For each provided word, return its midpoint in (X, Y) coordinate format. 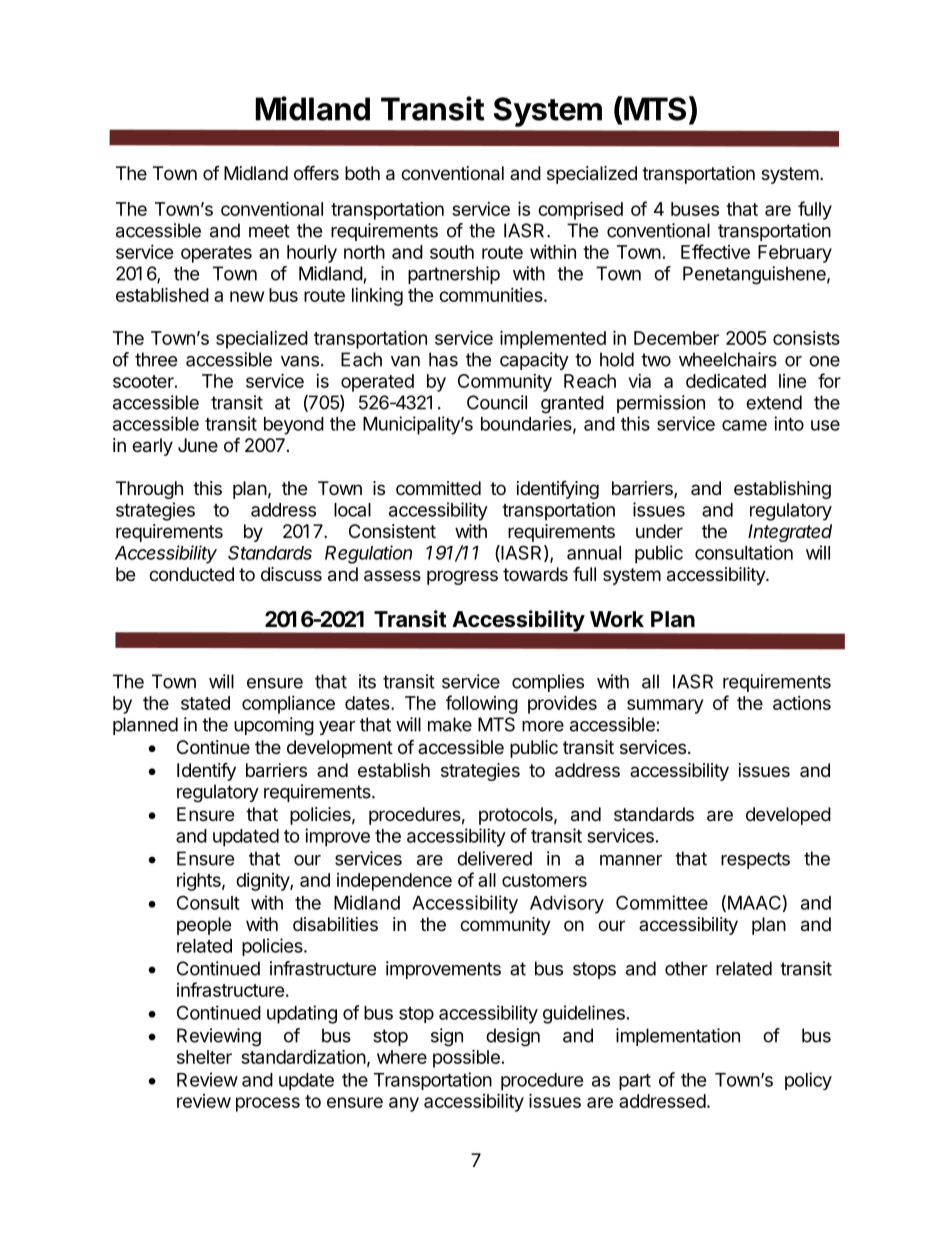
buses (695, 209)
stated (205, 703)
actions (802, 703)
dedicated (726, 381)
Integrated (790, 533)
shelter (204, 1057)
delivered (494, 858)
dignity (263, 882)
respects (755, 860)
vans (300, 361)
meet (269, 231)
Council (497, 402)
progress (462, 577)
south (452, 252)
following (482, 704)
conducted (191, 574)
